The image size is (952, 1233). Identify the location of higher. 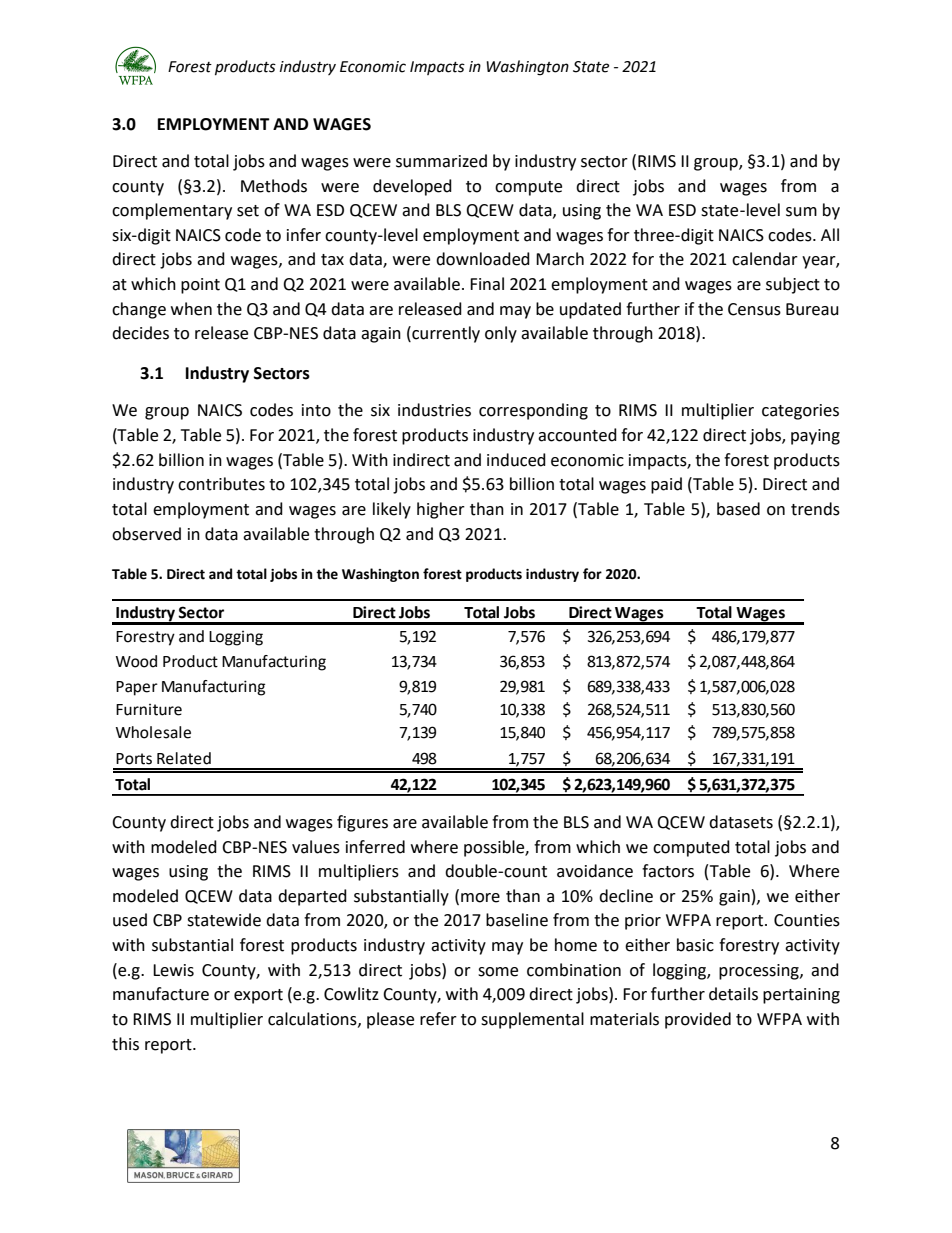
(441, 510).
